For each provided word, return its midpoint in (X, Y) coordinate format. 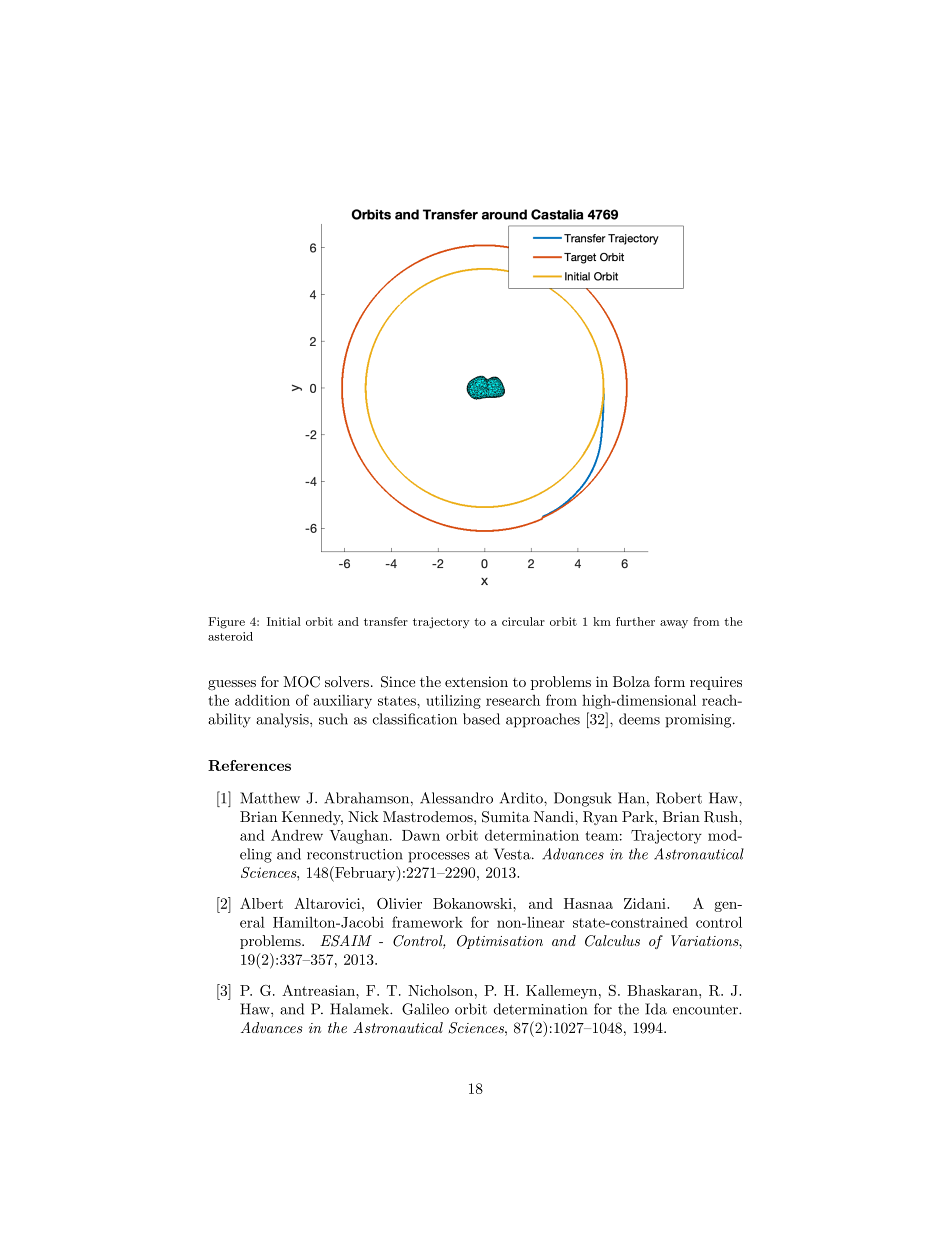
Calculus (612, 941)
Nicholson (442, 990)
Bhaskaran (663, 990)
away (674, 624)
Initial (284, 621)
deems (639, 719)
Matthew (270, 798)
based (481, 719)
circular (523, 621)
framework (427, 922)
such (333, 719)
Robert (679, 798)
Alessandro (456, 798)
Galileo (425, 1009)
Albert (261, 903)
